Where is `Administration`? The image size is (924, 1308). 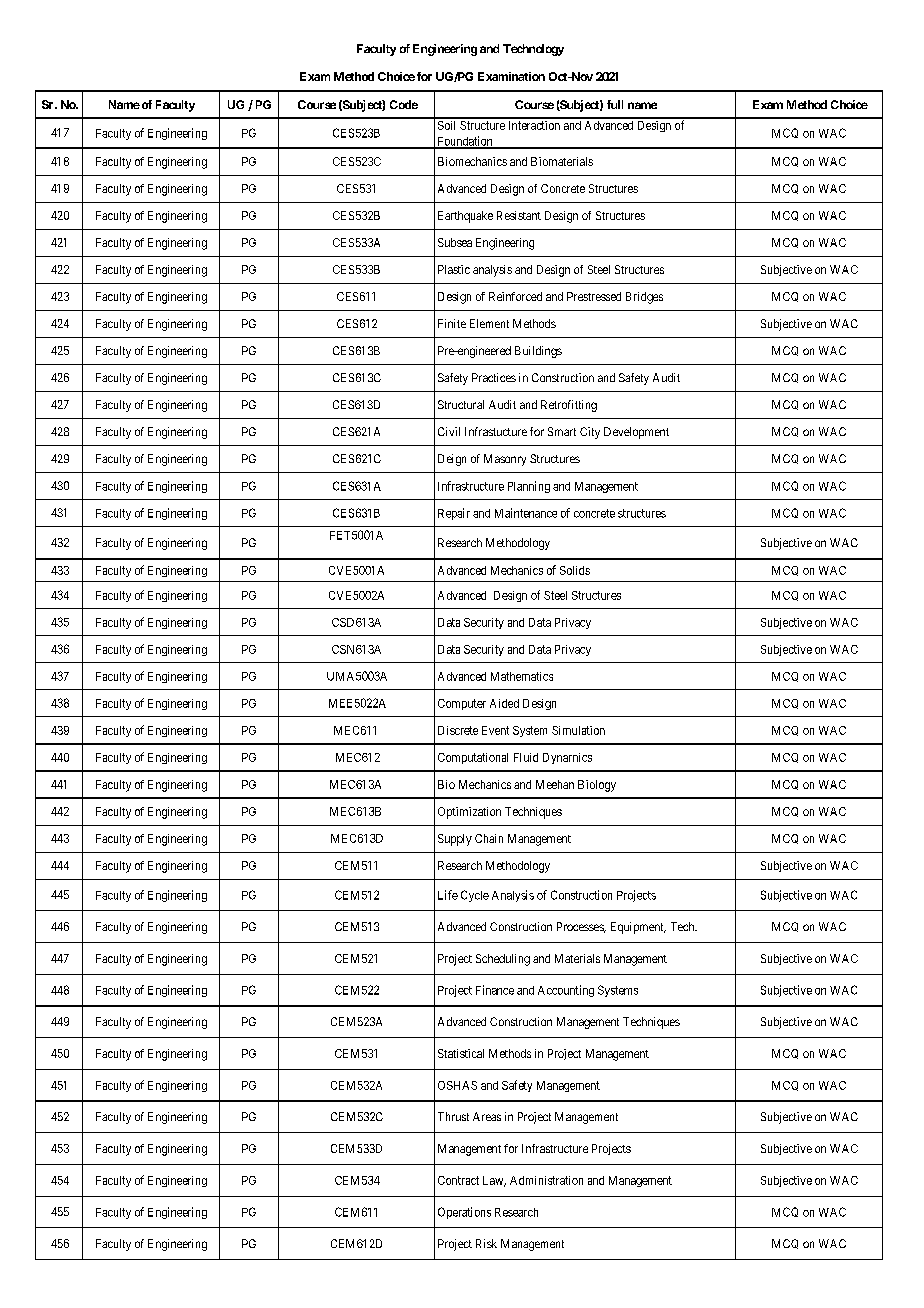
Administration is located at coordinates (546, 1180).
